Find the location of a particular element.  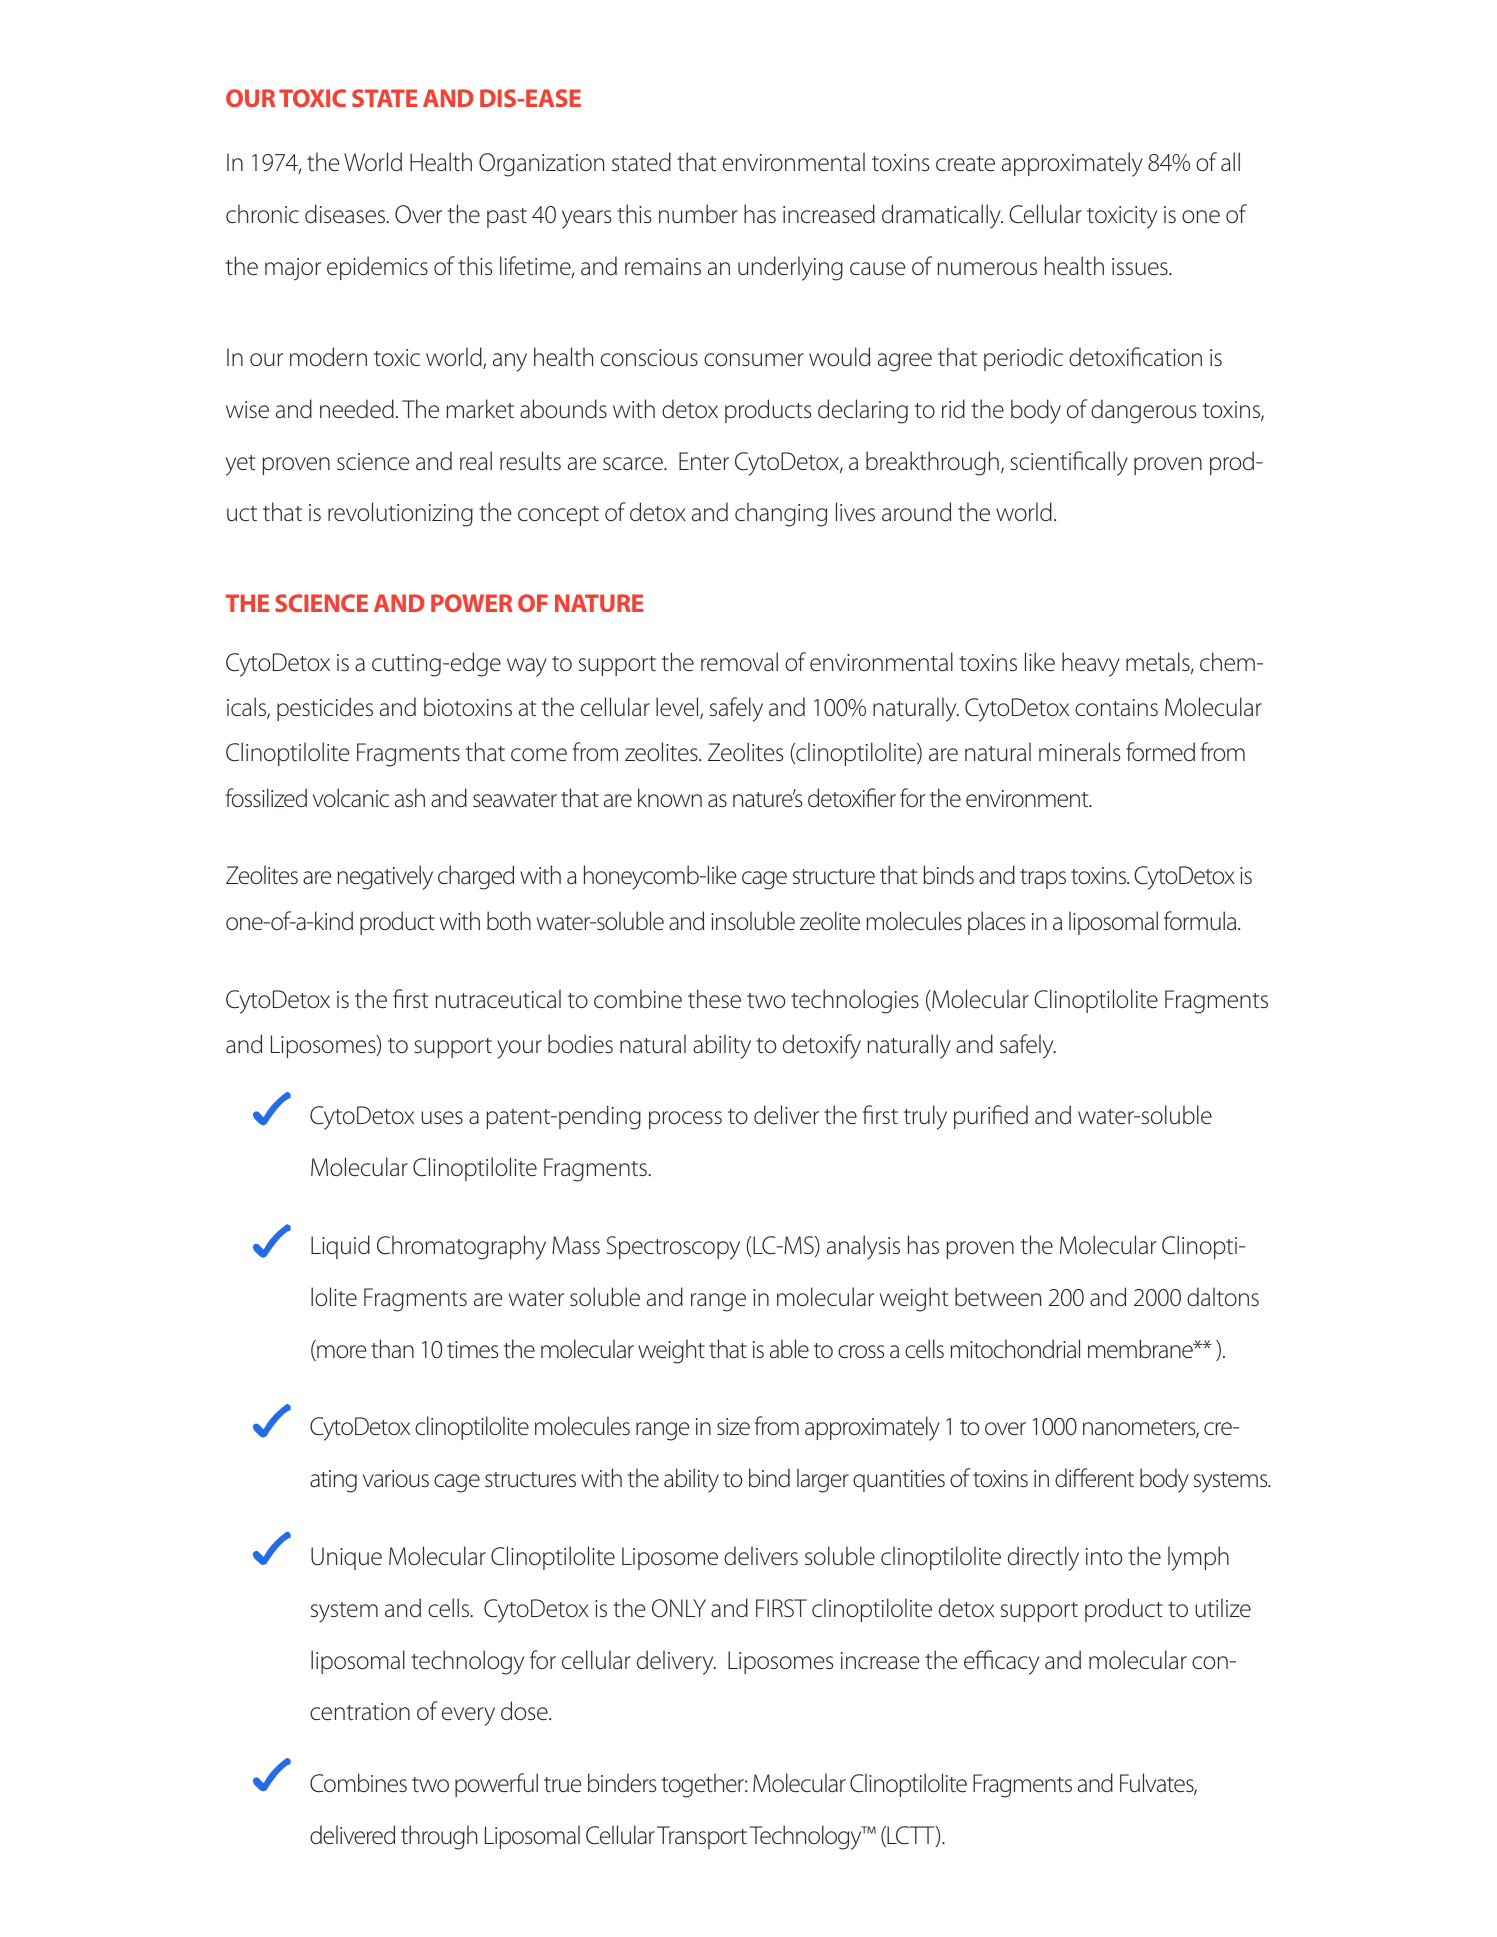

epidemics is located at coordinates (377, 268).
